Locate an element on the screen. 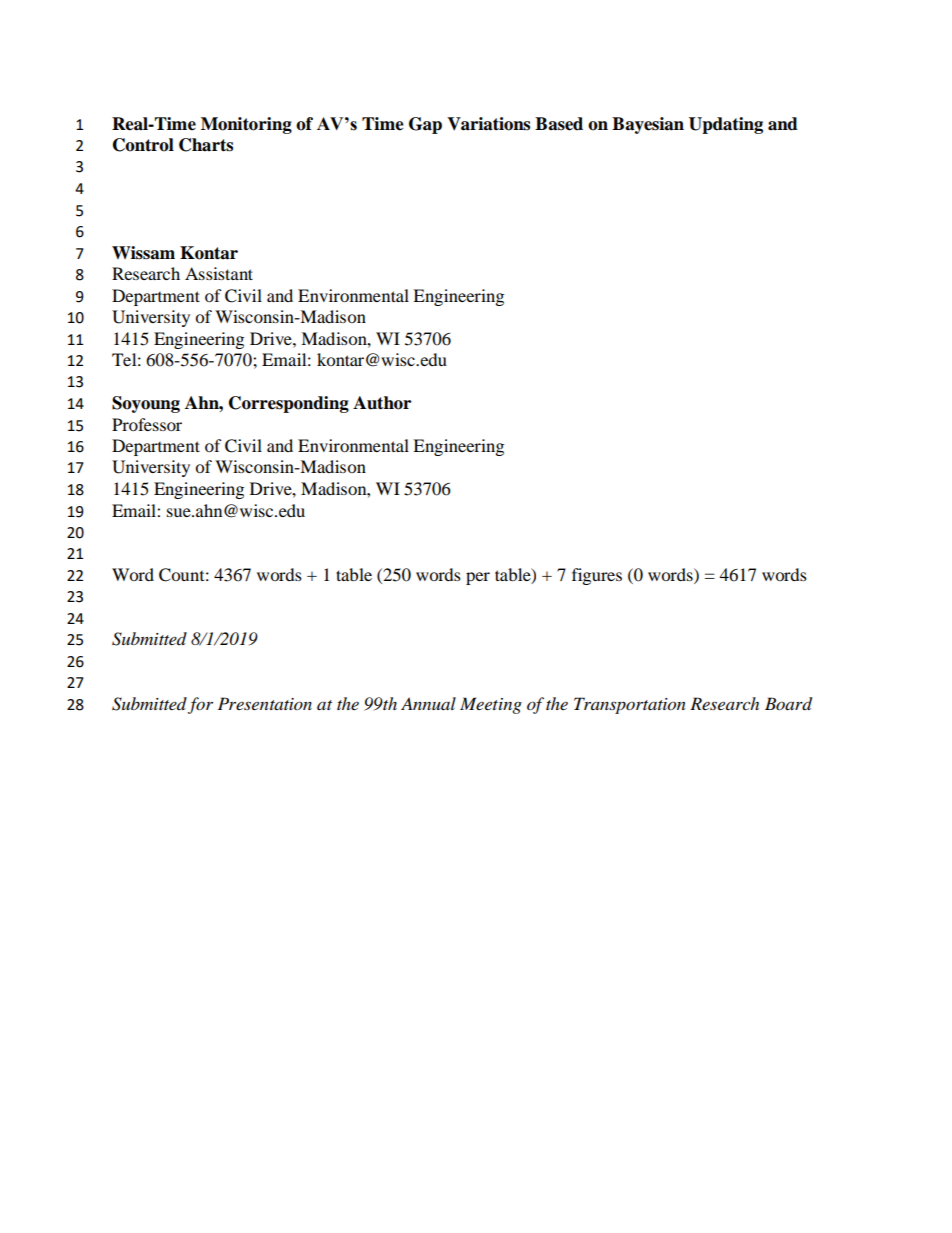 This screenshot has width=952, height=1233. Assistant is located at coordinates (219, 273).
